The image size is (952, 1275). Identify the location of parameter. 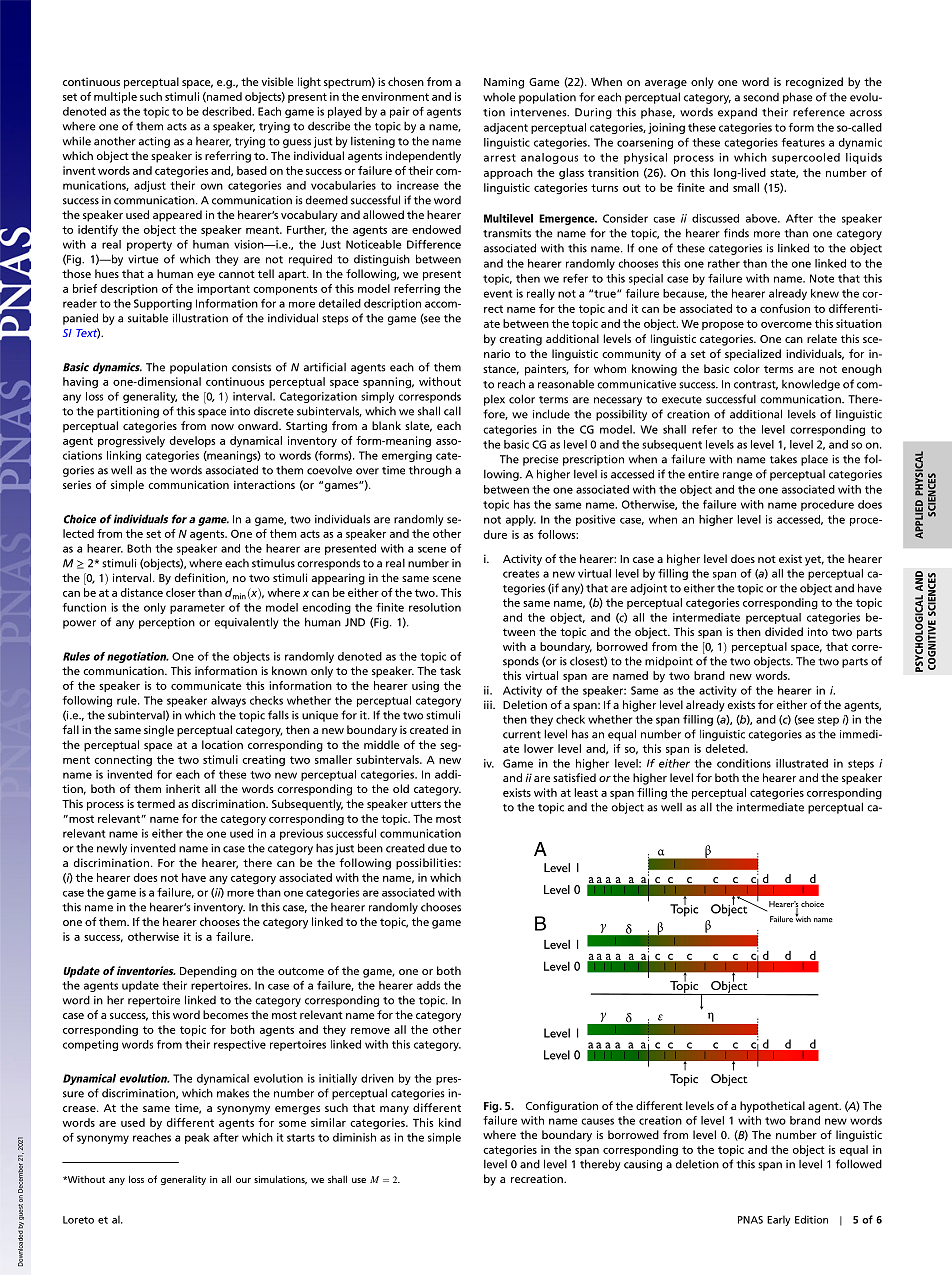
(197, 609).
